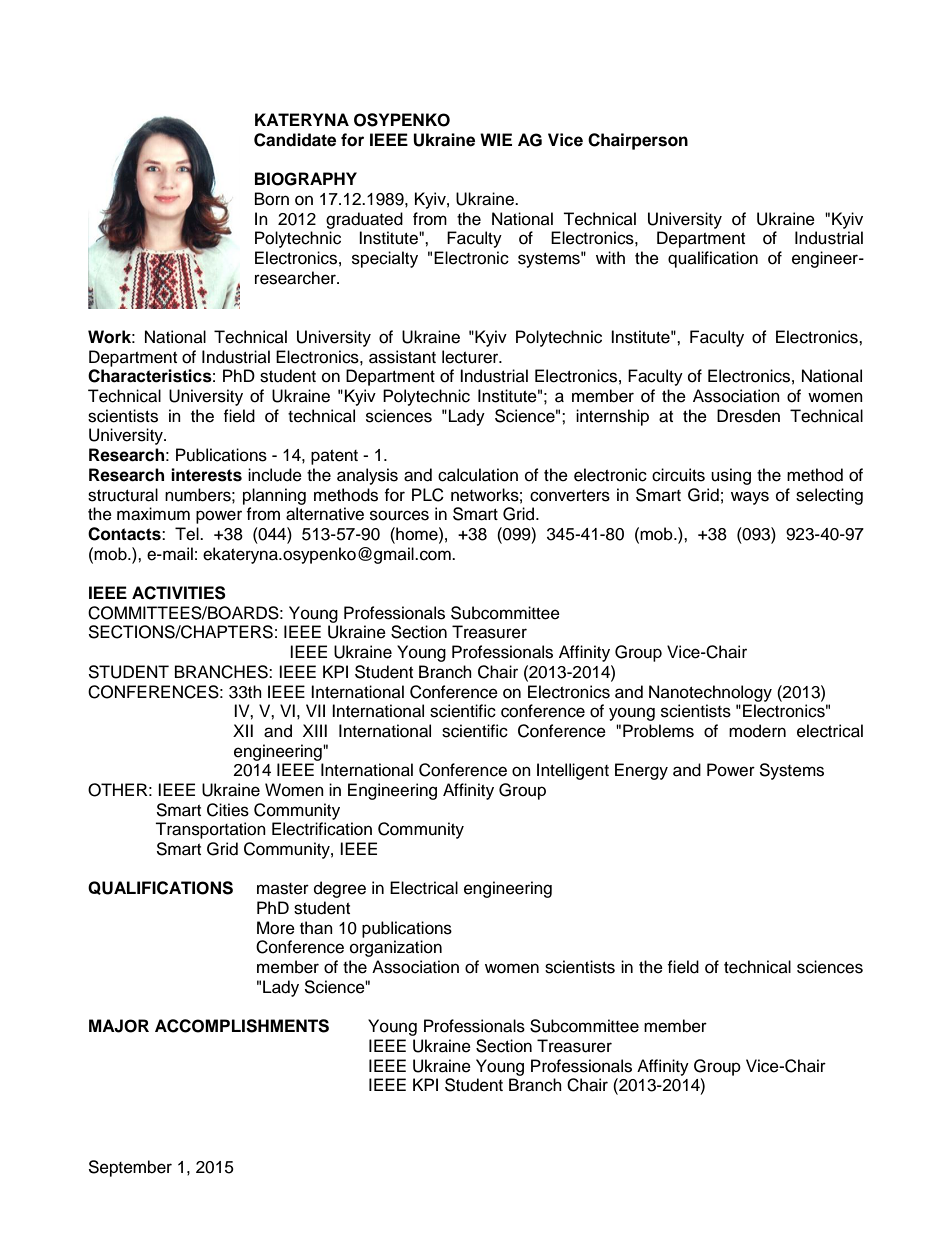  Describe the element at coordinates (496, 139) in the screenshot. I see `WIE` at that location.
